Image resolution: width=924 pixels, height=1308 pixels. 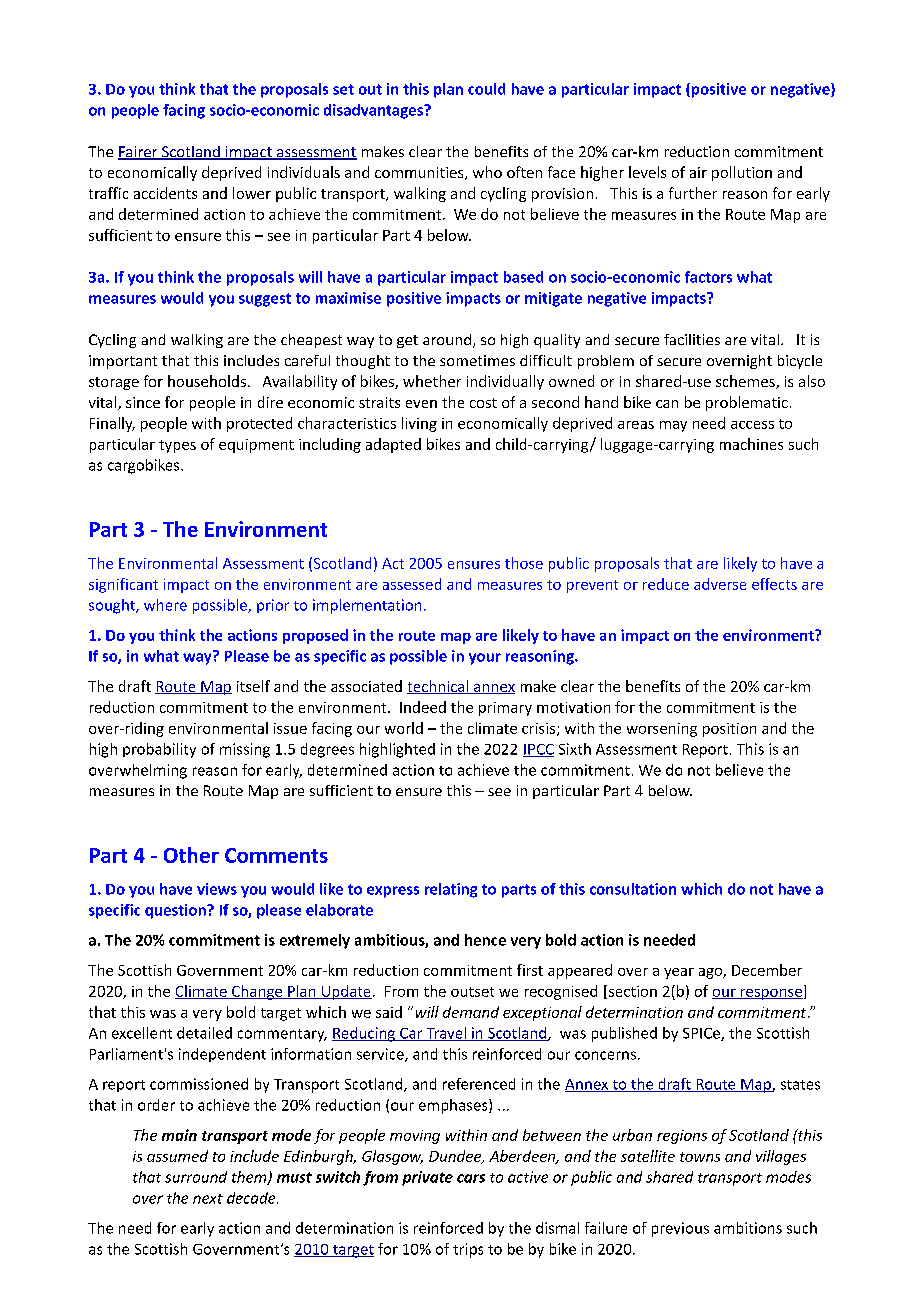 I want to click on could, so click(x=486, y=89).
